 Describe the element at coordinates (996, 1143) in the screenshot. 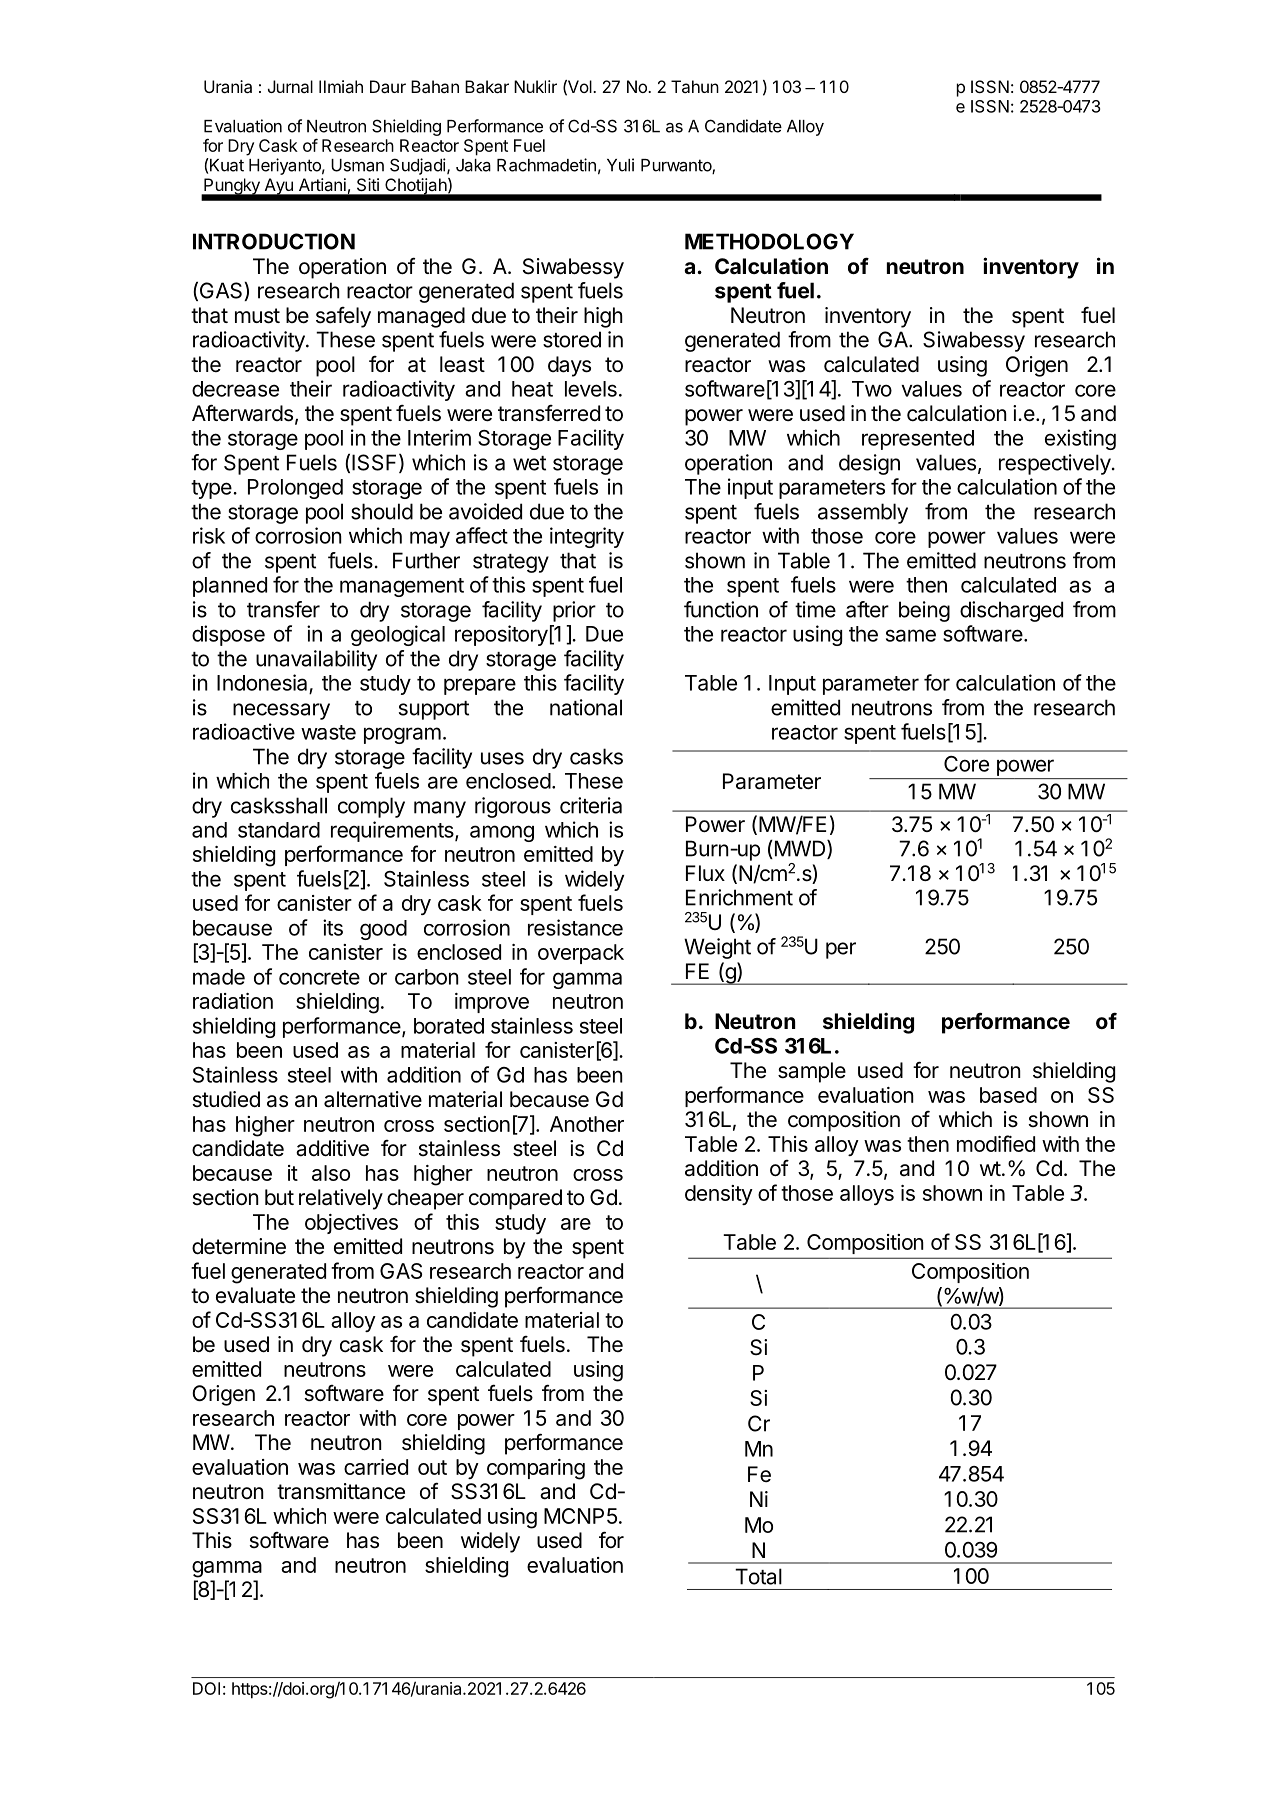

I see `modified` at that location.
